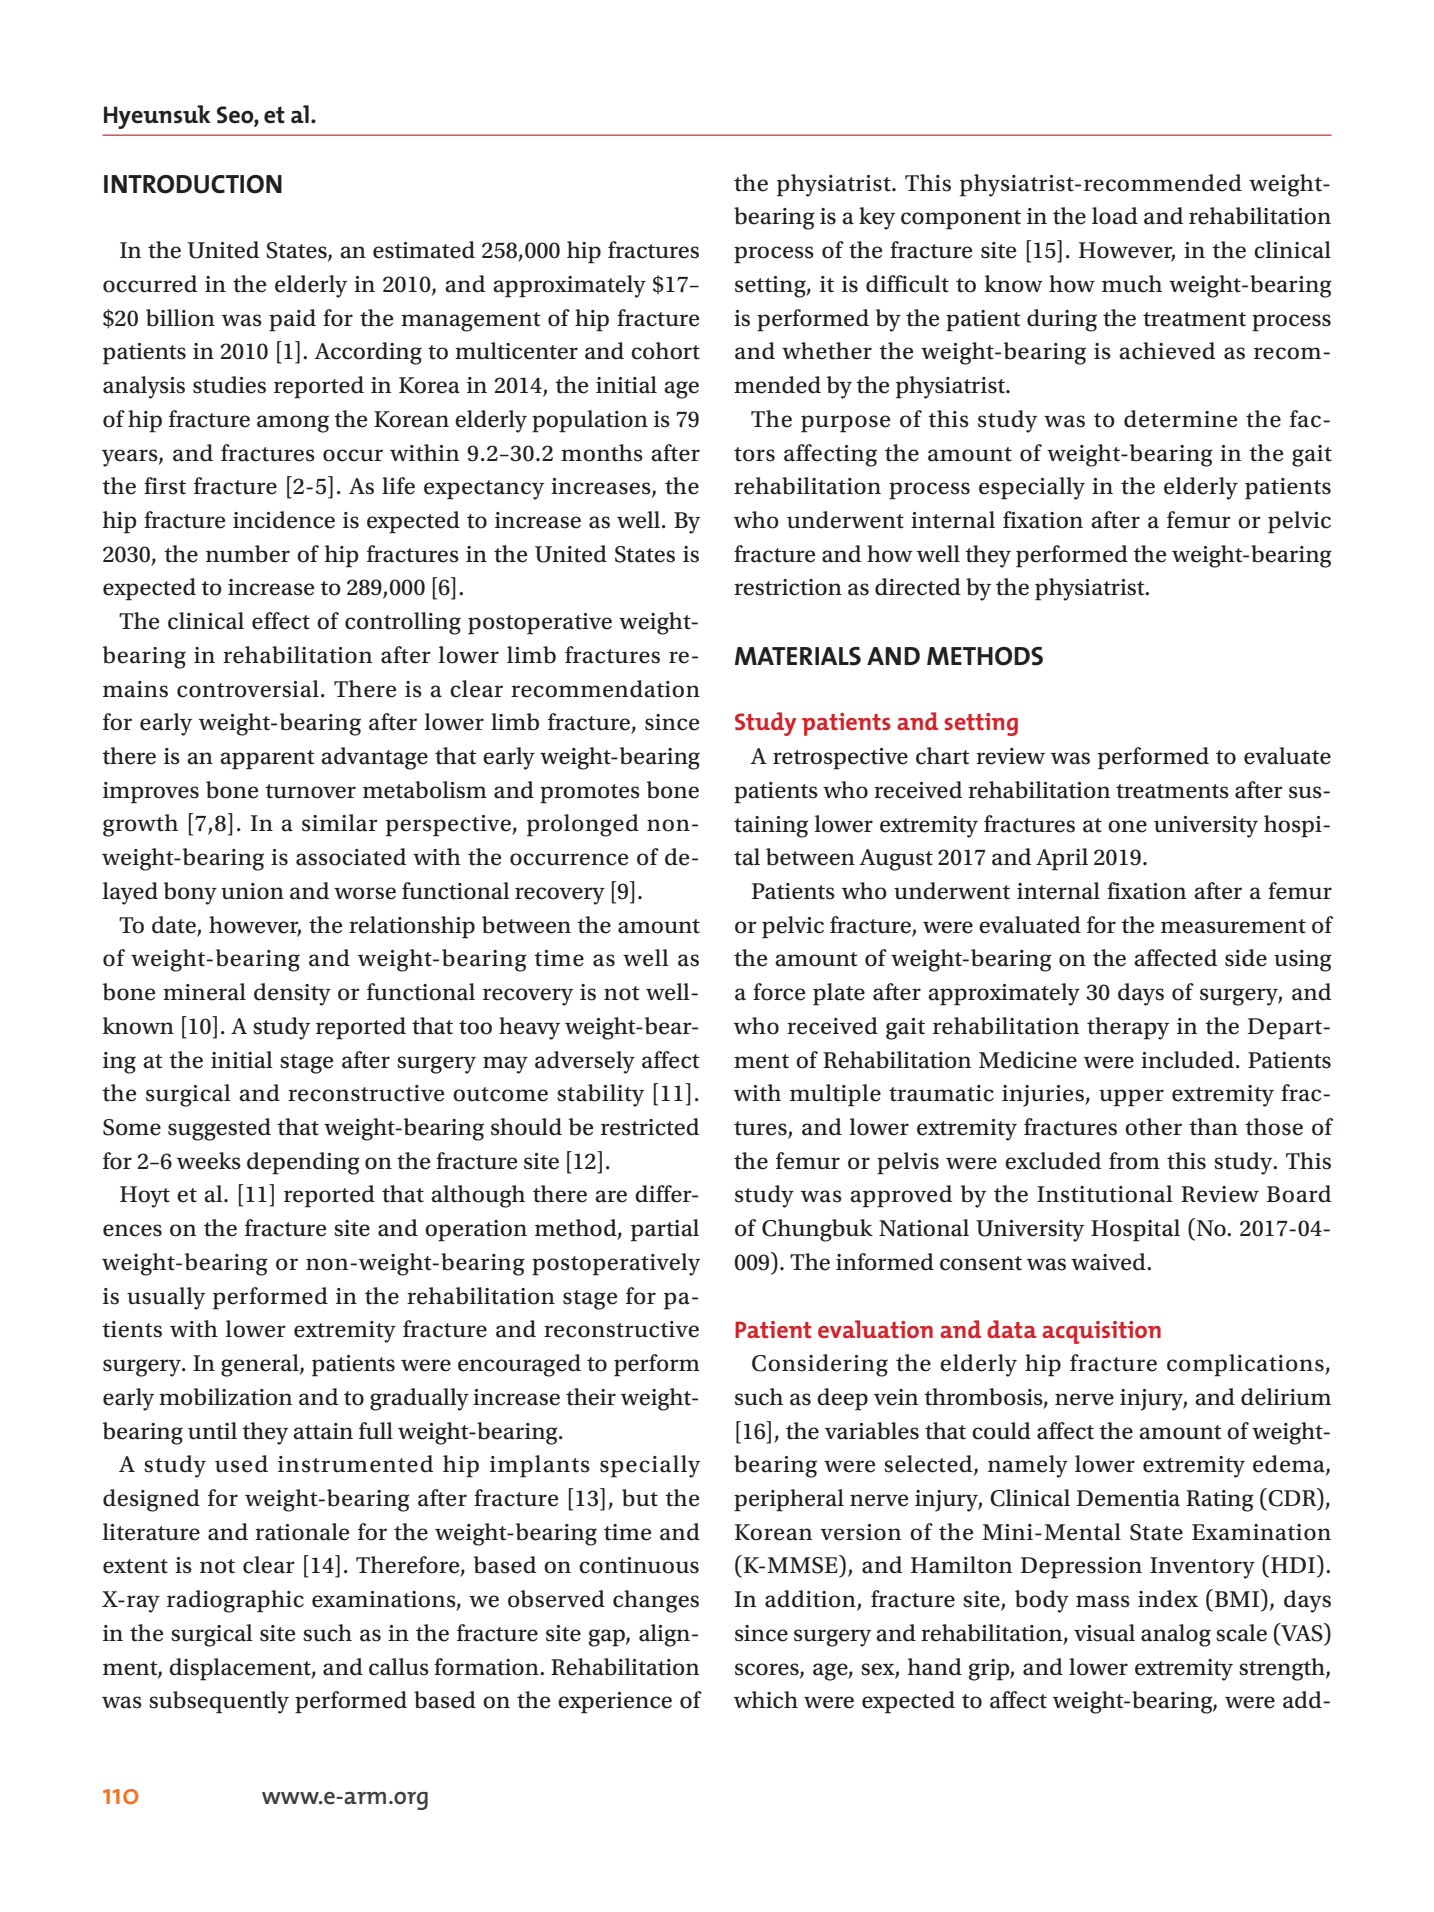 The image size is (1434, 1912). I want to click on chart, so click(942, 756).
